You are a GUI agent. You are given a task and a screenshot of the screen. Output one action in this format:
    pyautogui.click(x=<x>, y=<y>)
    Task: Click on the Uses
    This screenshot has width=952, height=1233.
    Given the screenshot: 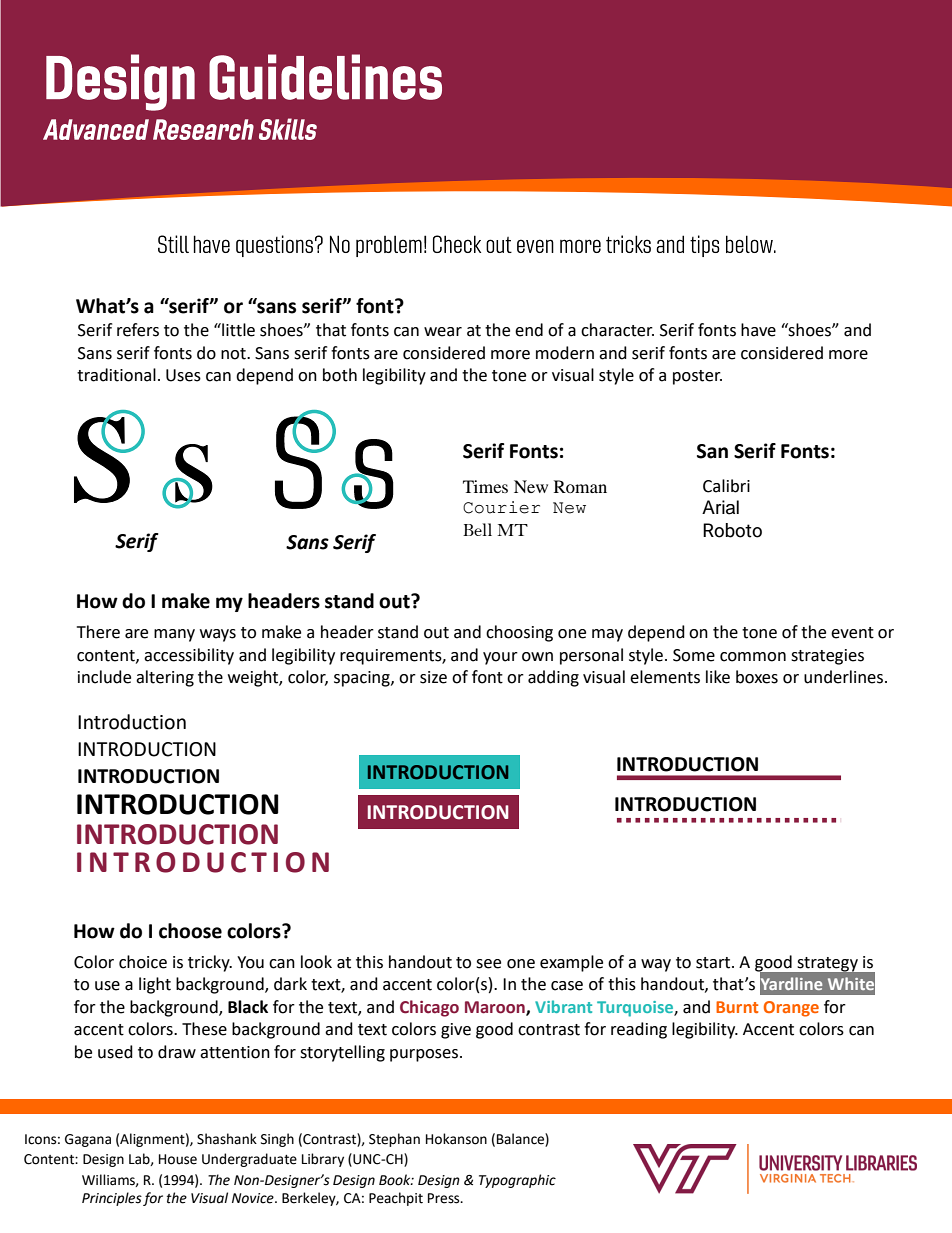 What is the action you would take?
    pyautogui.click(x=183, y=375)
